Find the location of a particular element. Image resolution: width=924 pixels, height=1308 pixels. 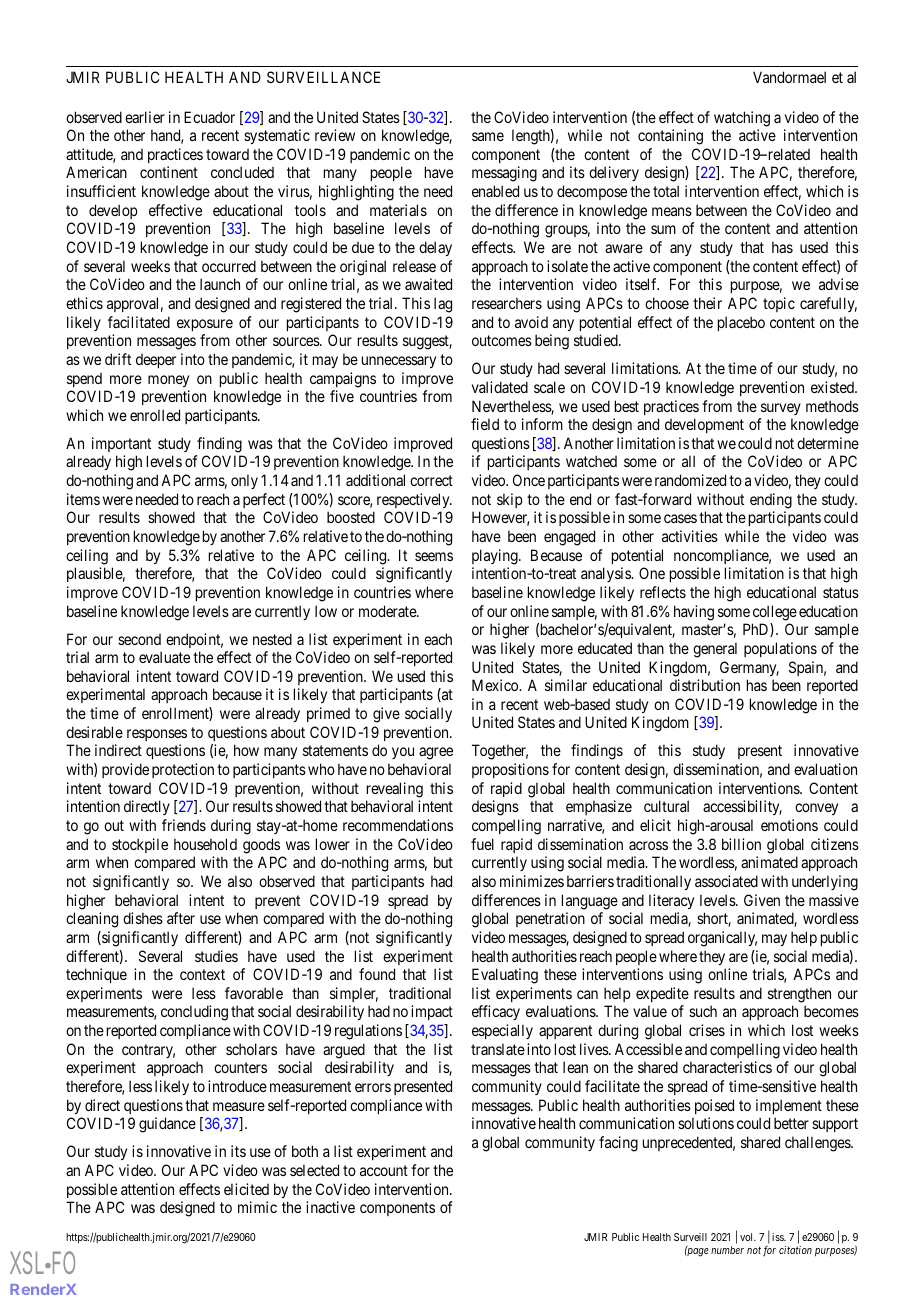

account is located at coordinates (384, 1170).
